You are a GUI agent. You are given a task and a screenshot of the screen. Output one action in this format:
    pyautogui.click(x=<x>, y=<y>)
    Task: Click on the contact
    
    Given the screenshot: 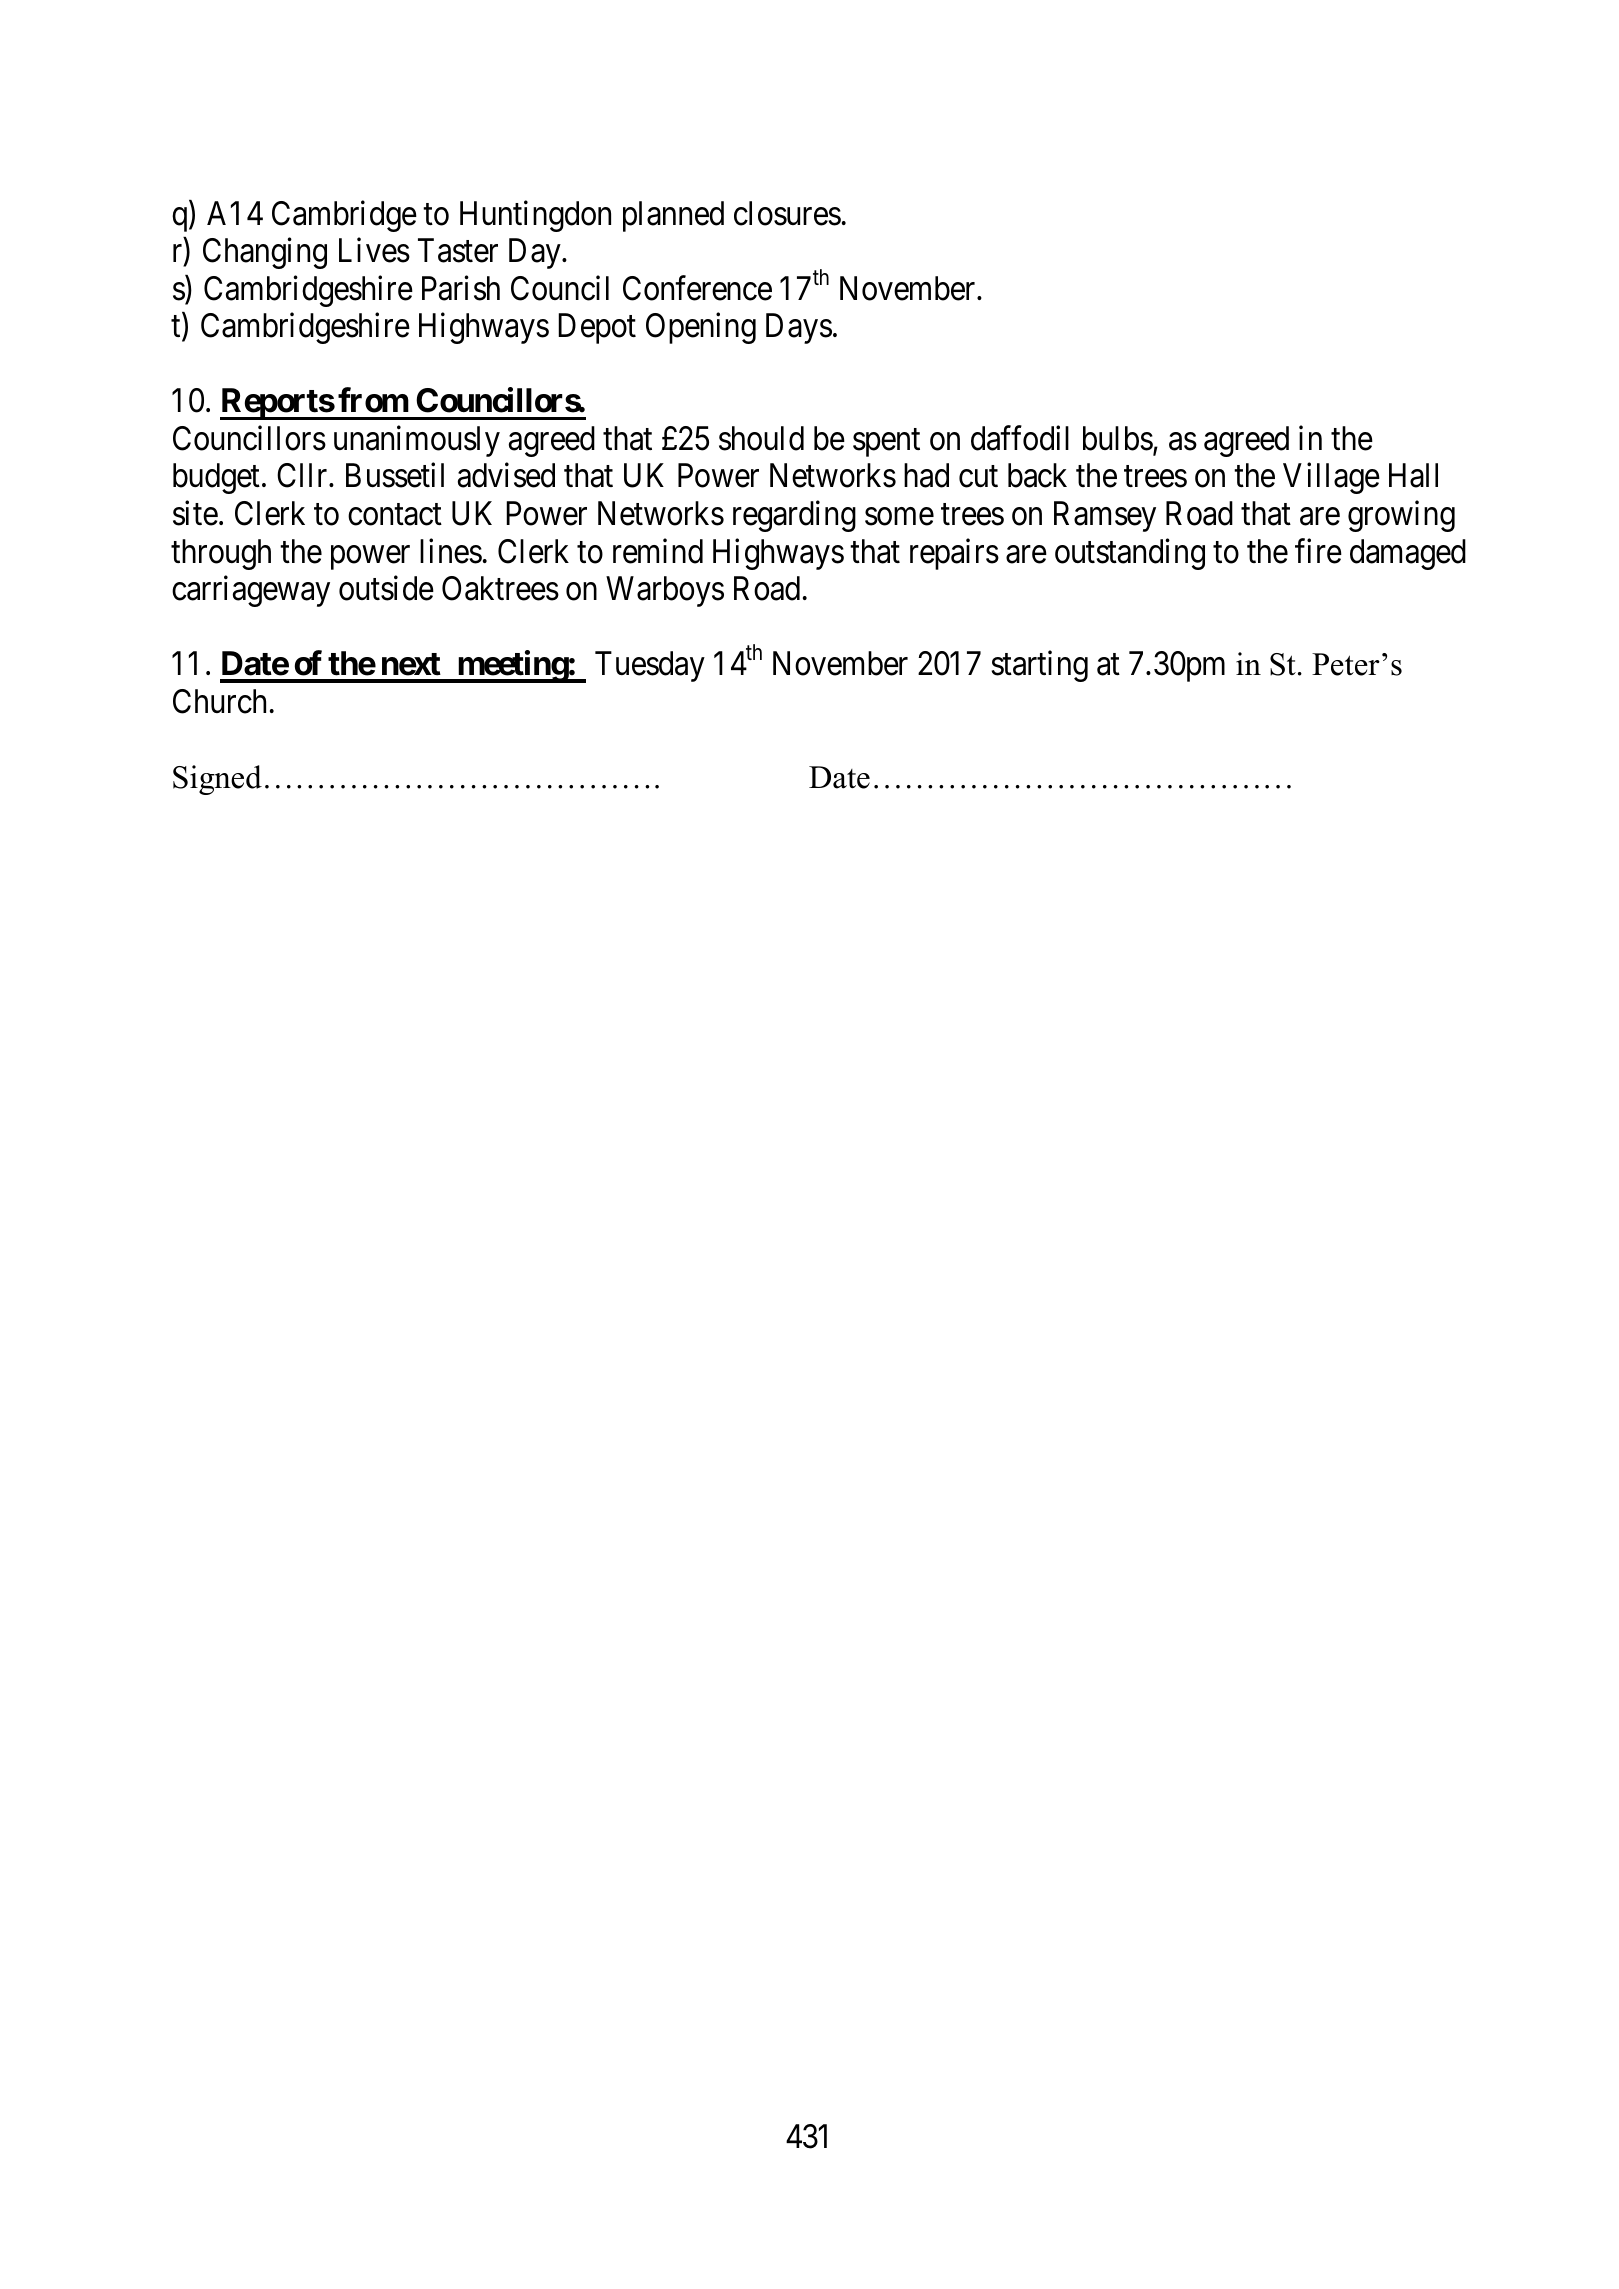 What is the action you would take?
    pyautogui.click(x=395, y=515)
